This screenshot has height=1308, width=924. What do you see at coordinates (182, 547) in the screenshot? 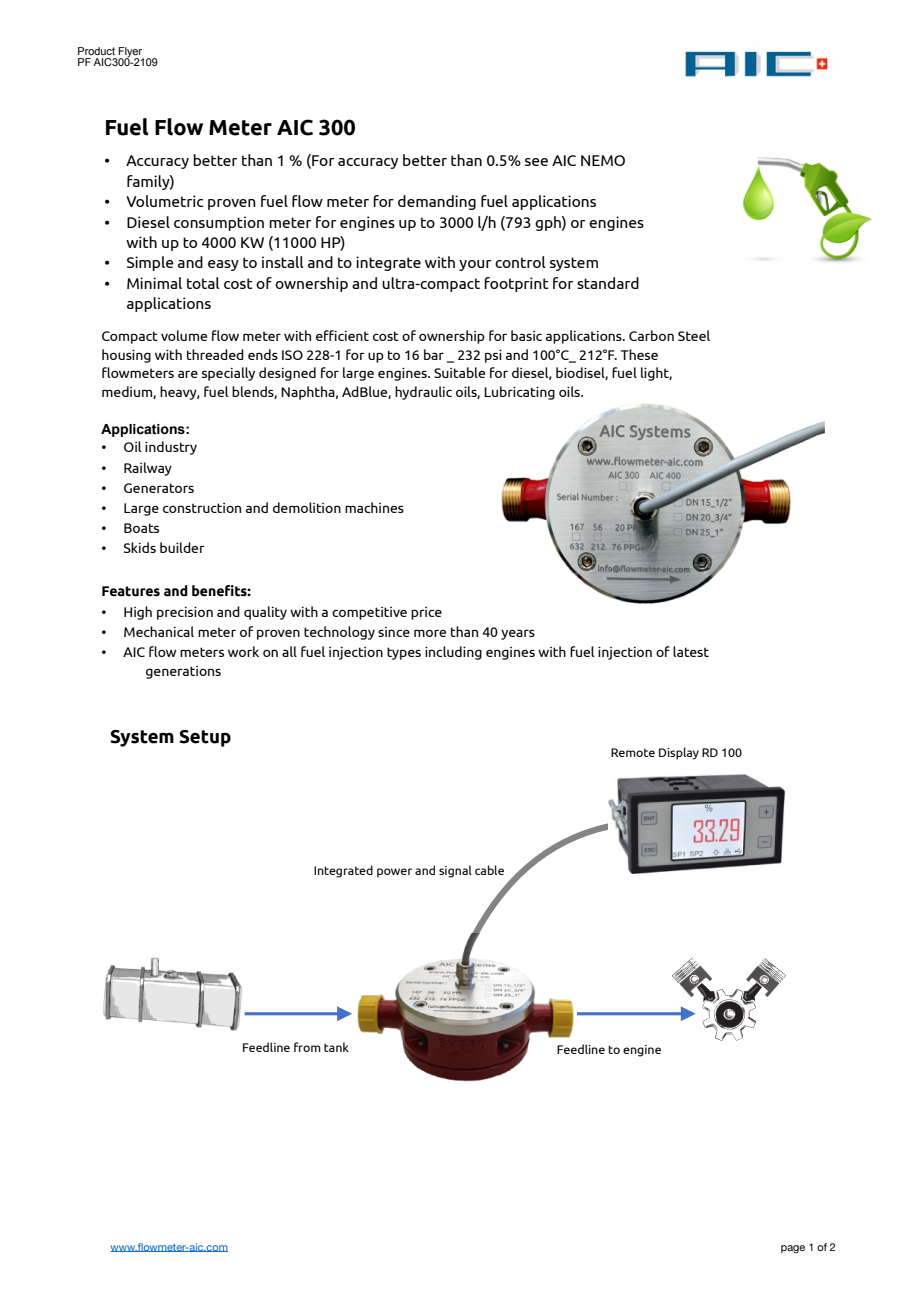
I see `builder` at bounding box center [182, 547].
